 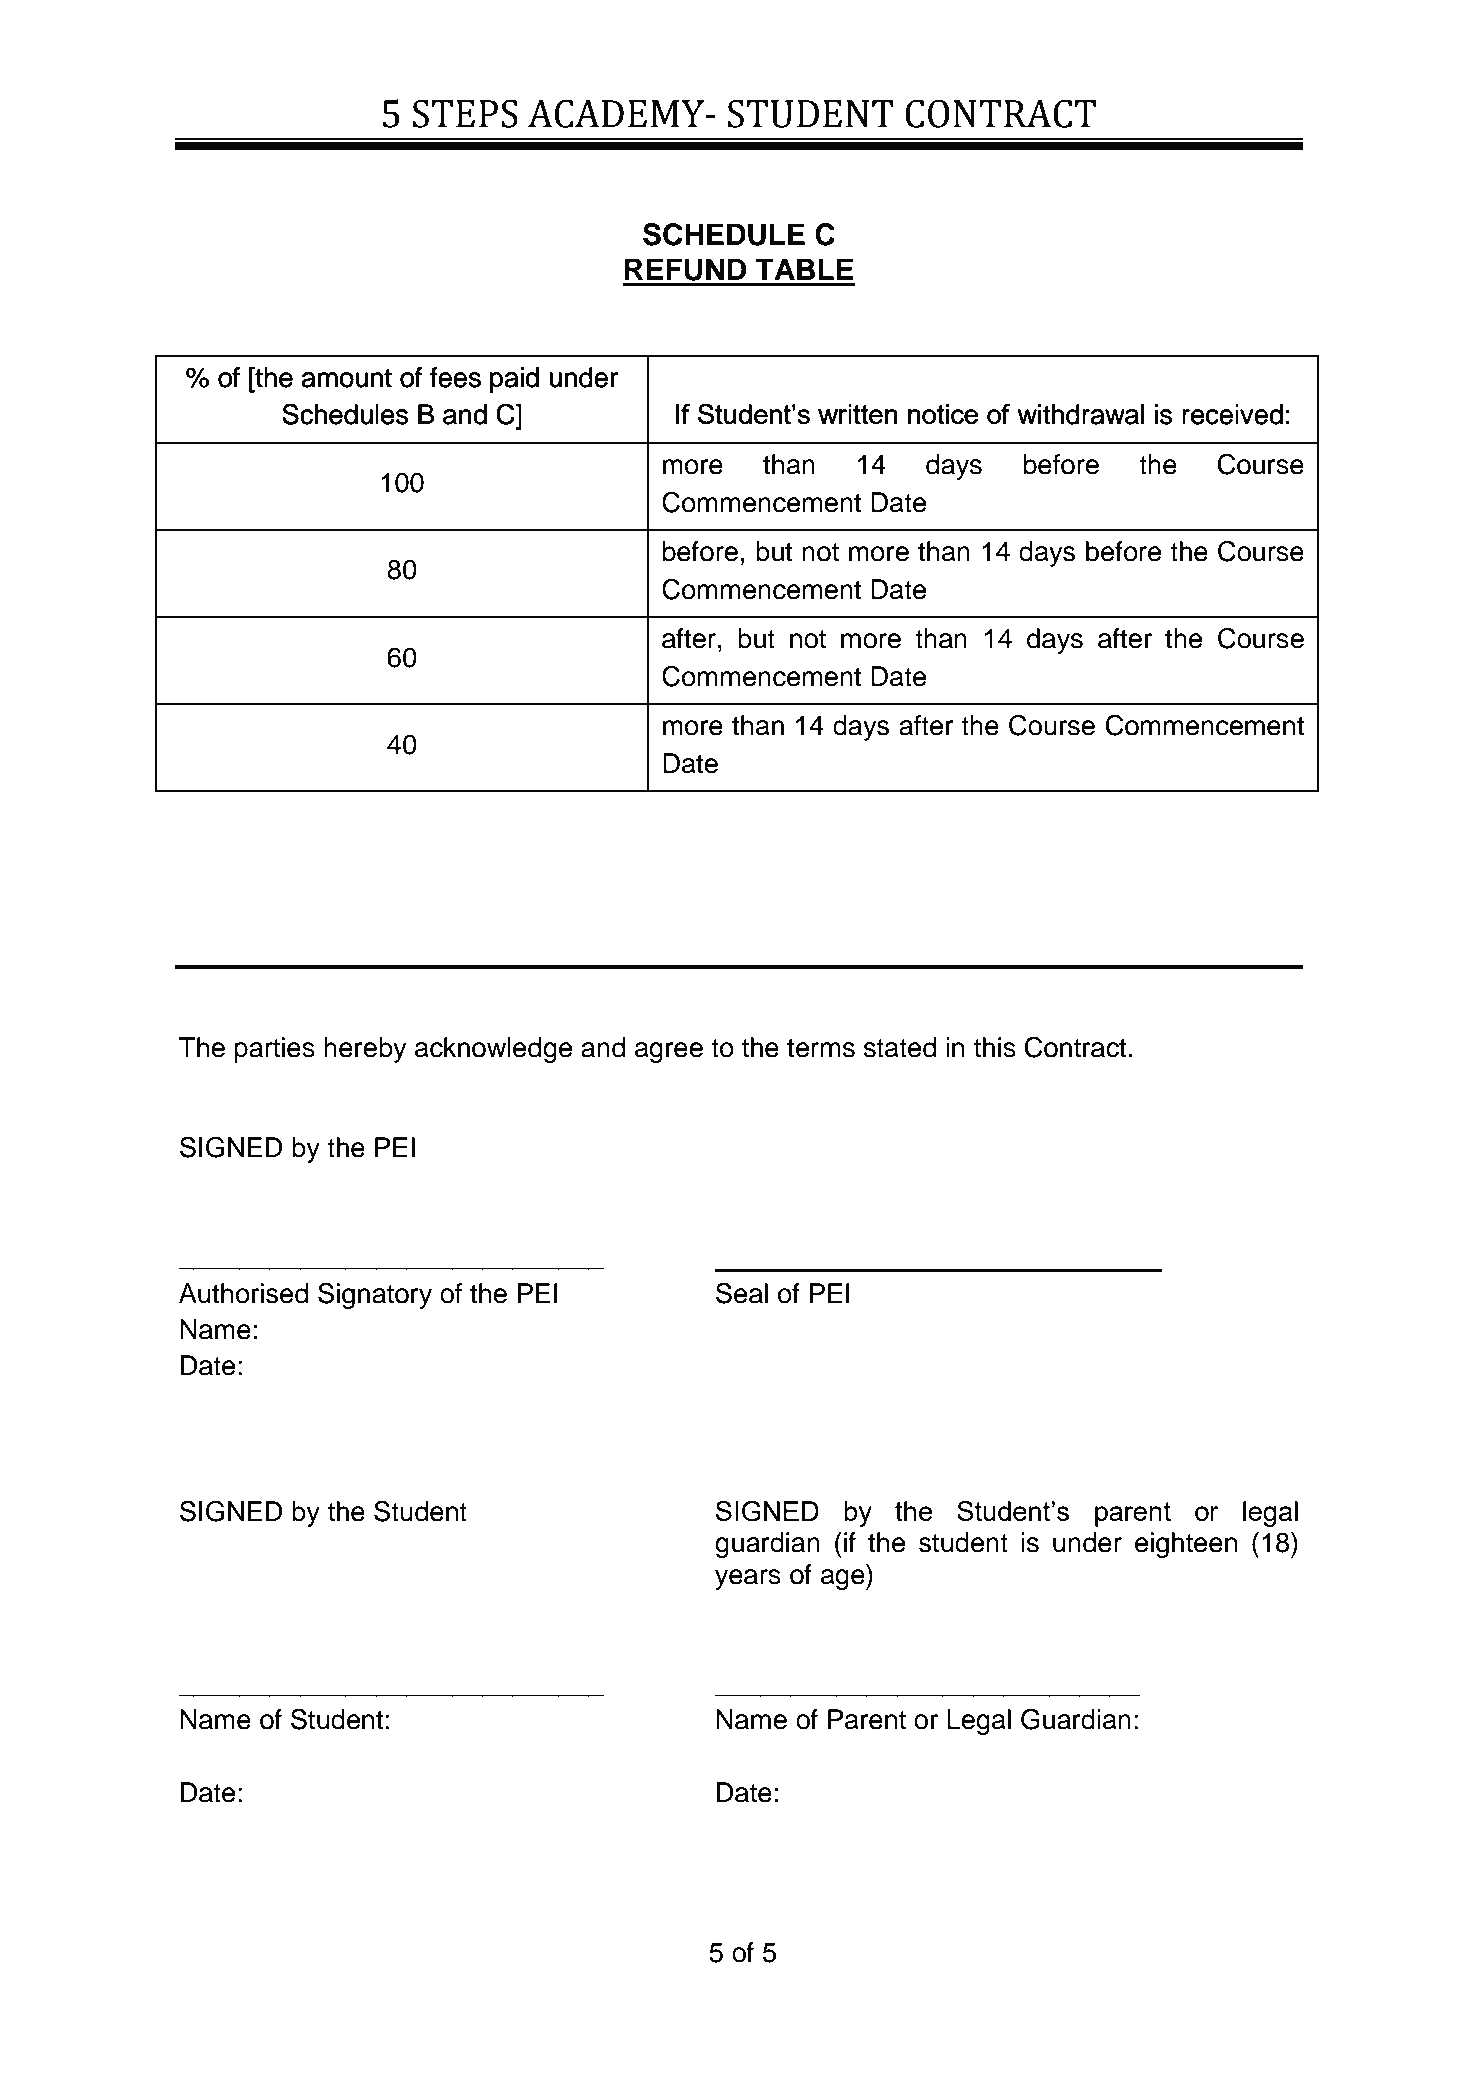 I want to click on stated, so click(x=900, y=1047).
